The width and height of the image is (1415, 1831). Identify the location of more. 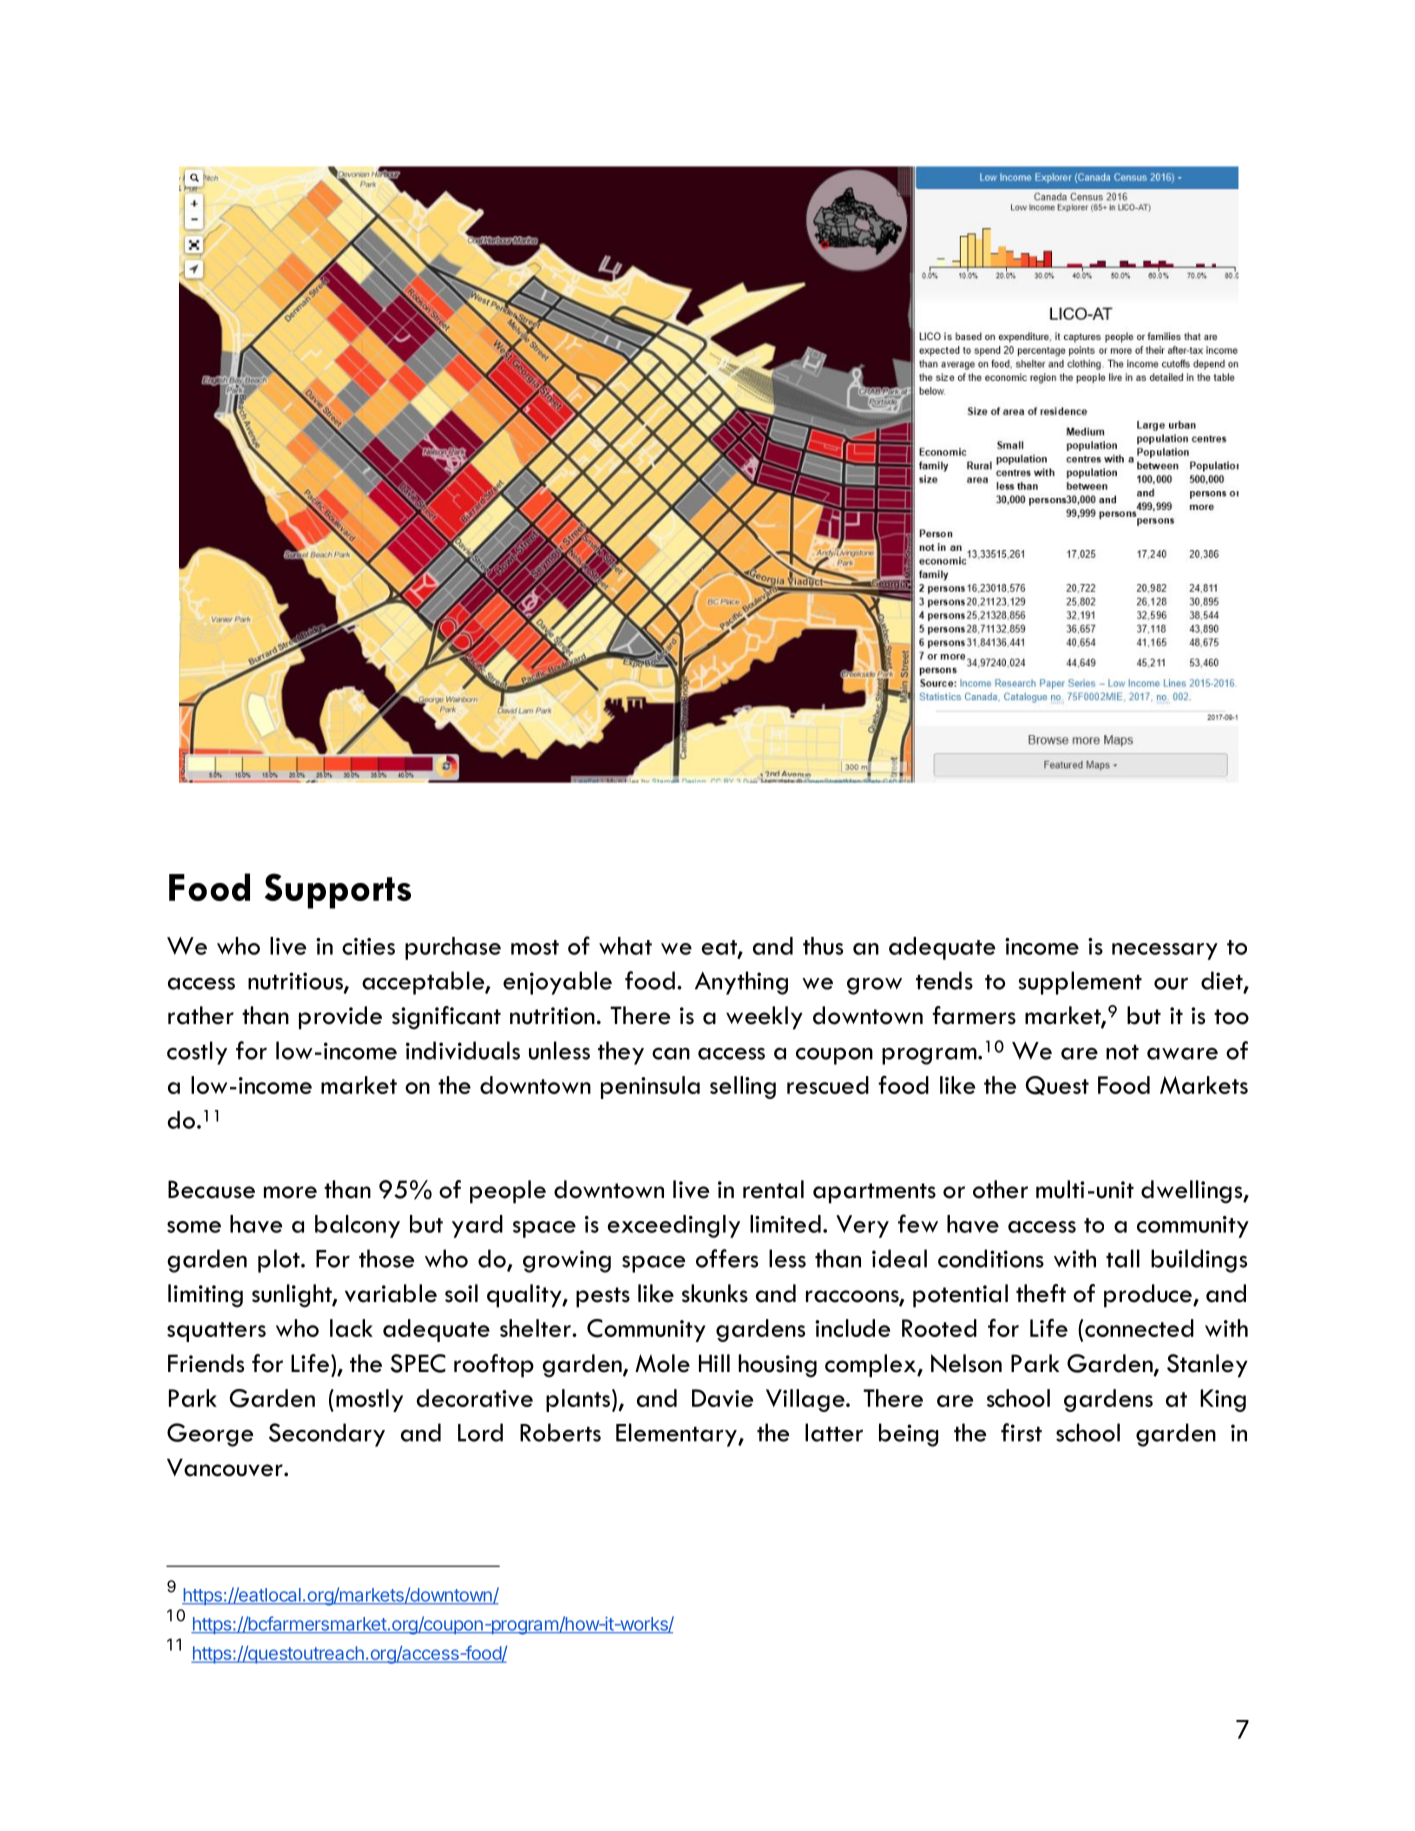
(290, 1192).
